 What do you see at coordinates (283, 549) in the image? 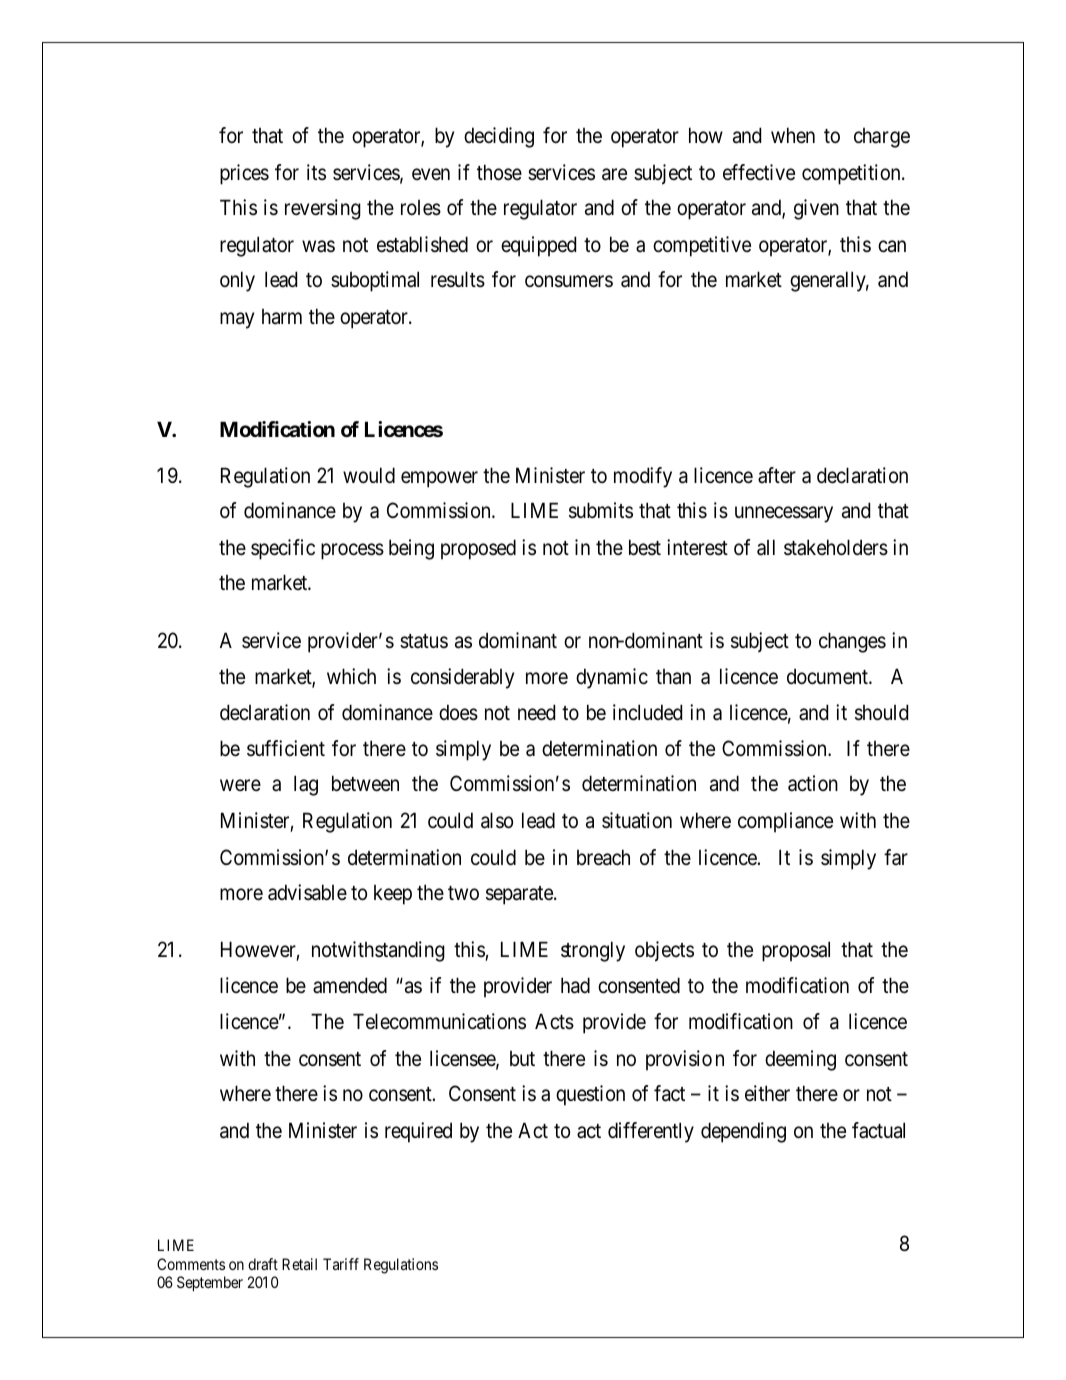
I see `specific` at bounding box center [283, 549].
